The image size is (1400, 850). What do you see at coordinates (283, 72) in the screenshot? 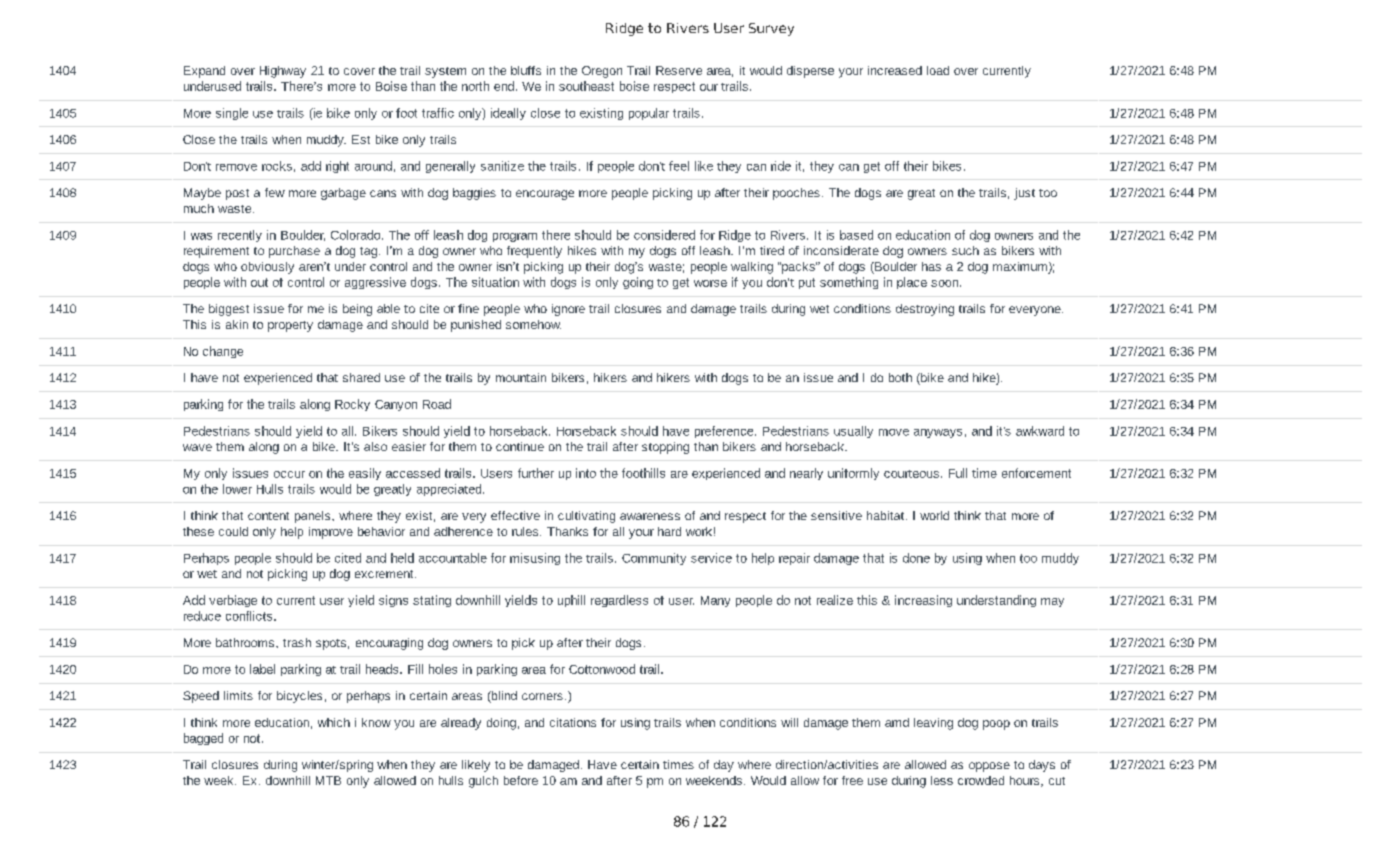
I see `Highway` at bounding box center [283, 72].
